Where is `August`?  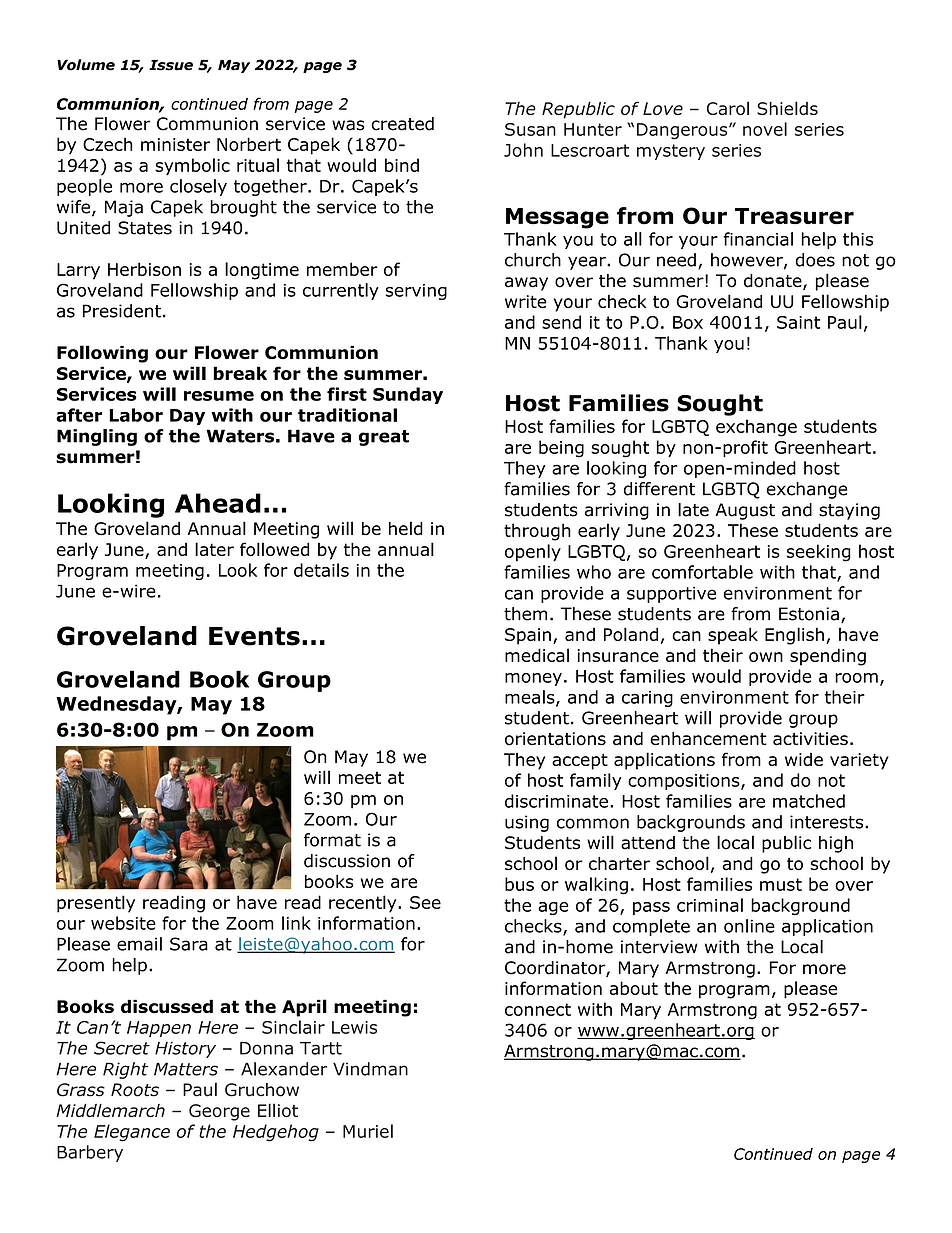
August is located at coordinates (745, 511).
